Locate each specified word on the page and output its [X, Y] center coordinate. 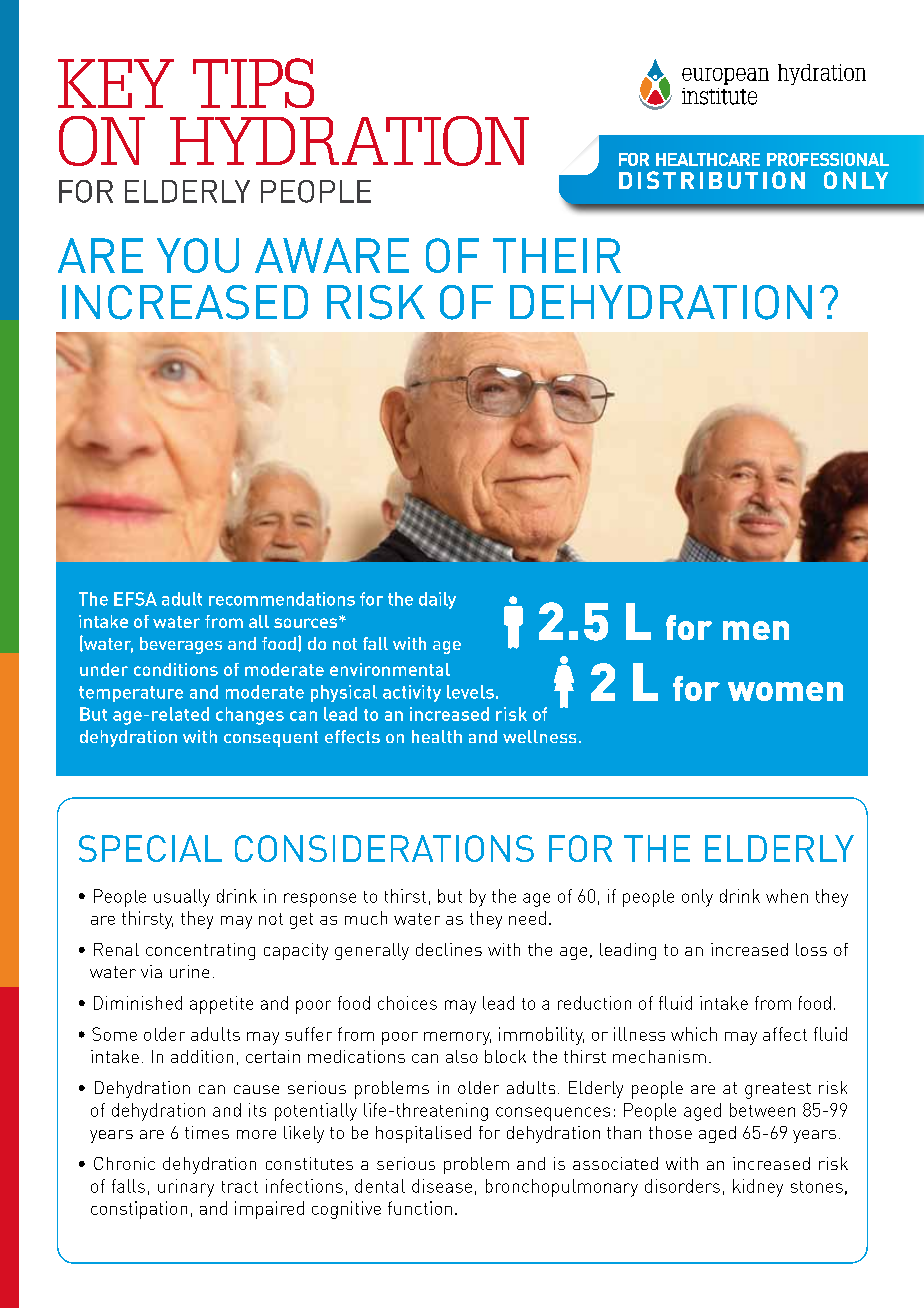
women [785, 691]
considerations [384, 848]
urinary [186, 1188]
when [787, 896]
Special [150, 848]
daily [437, 600]
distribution [712, 180]
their [557, 255]
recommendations [282, 599]
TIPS [253, 83]
